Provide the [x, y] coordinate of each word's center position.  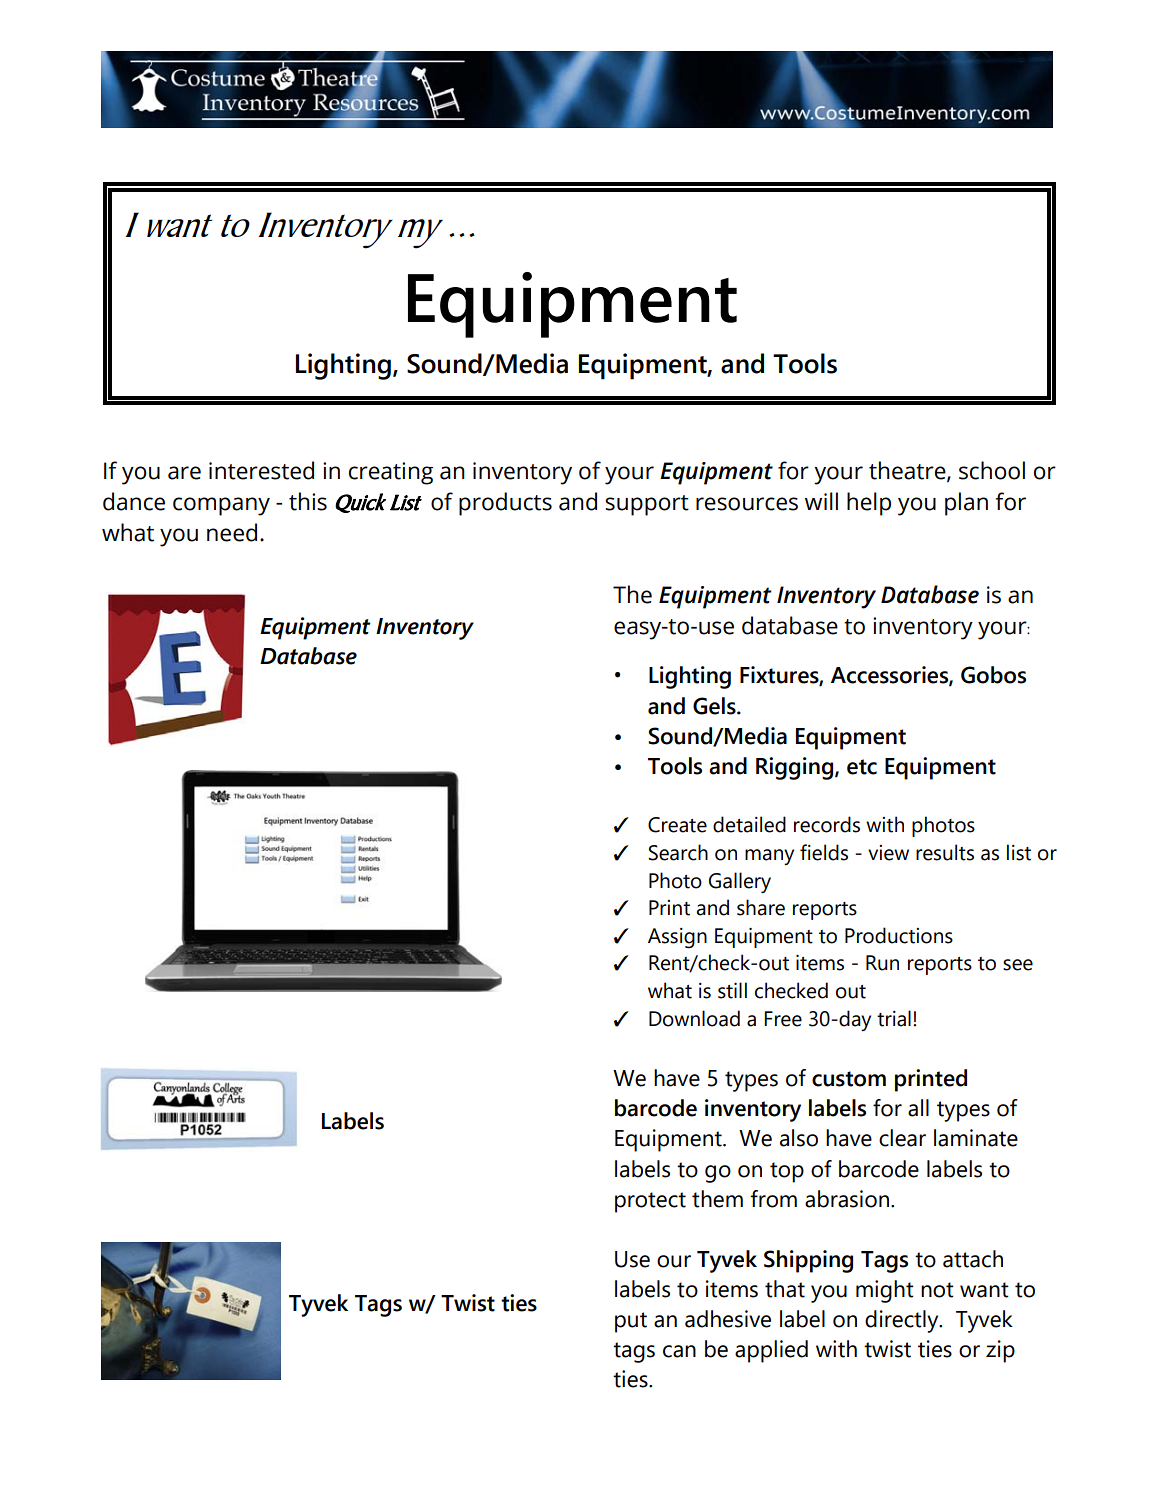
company [221, 506]
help [869, 504]
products [505, 504]
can [679, 1351]
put [631, 1322]
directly [903, 1321]
